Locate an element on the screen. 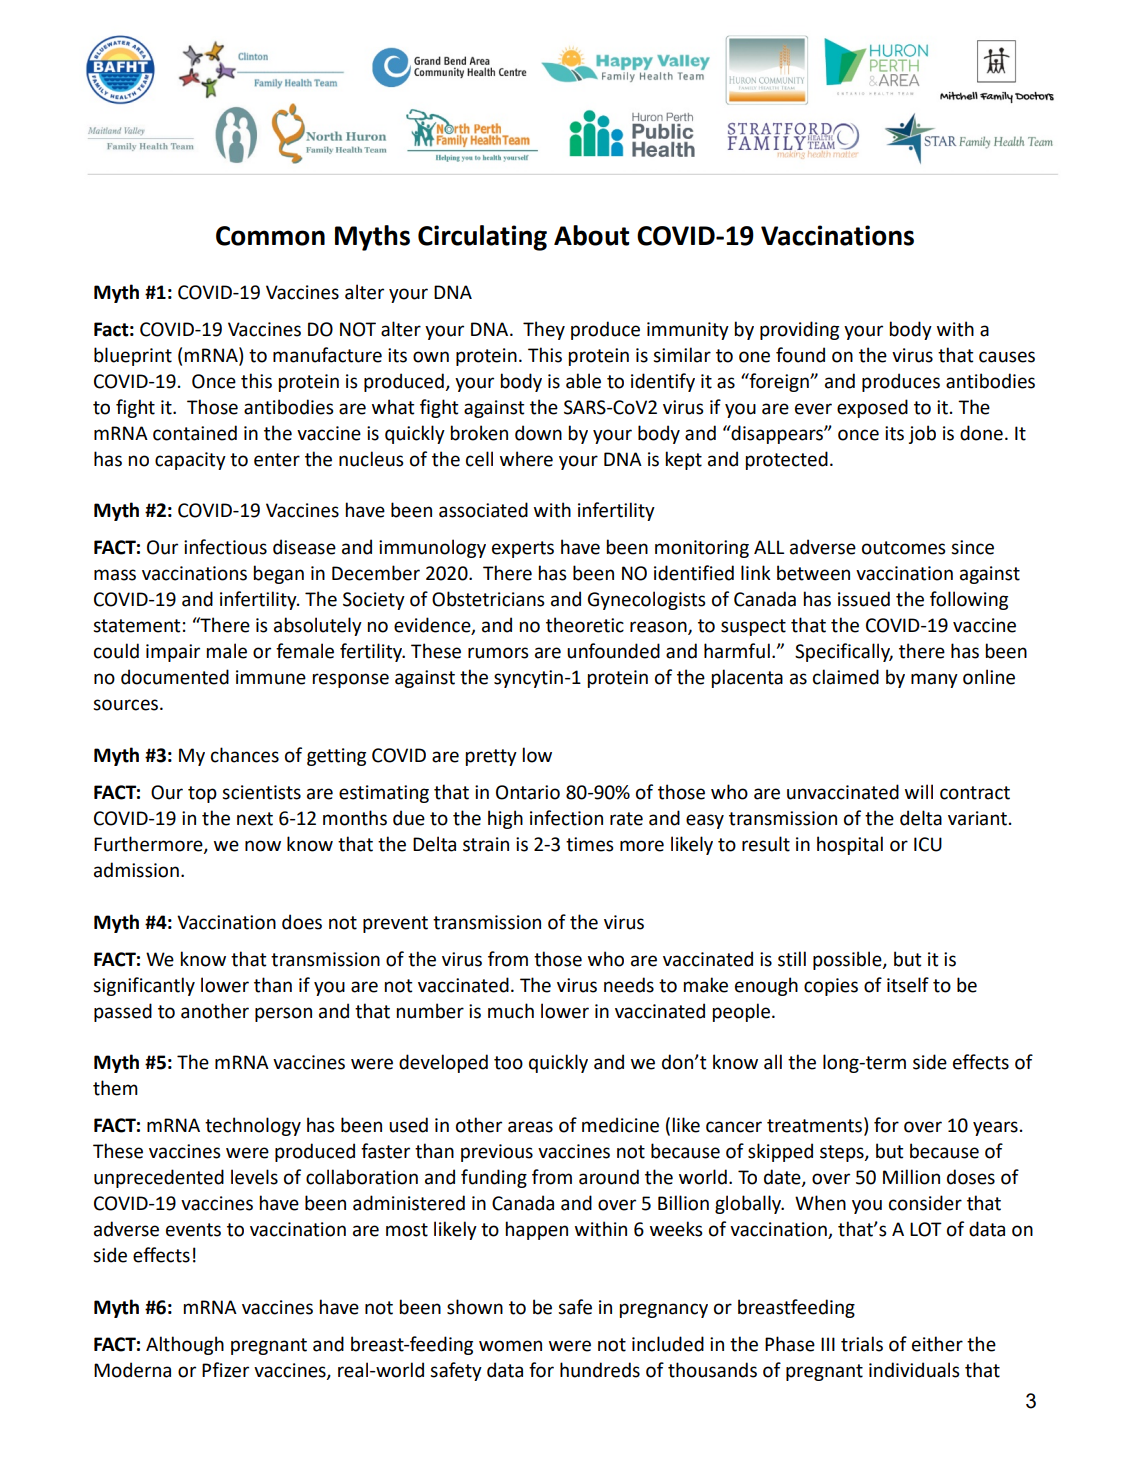  Although is located at coordinates (185, 1345).
